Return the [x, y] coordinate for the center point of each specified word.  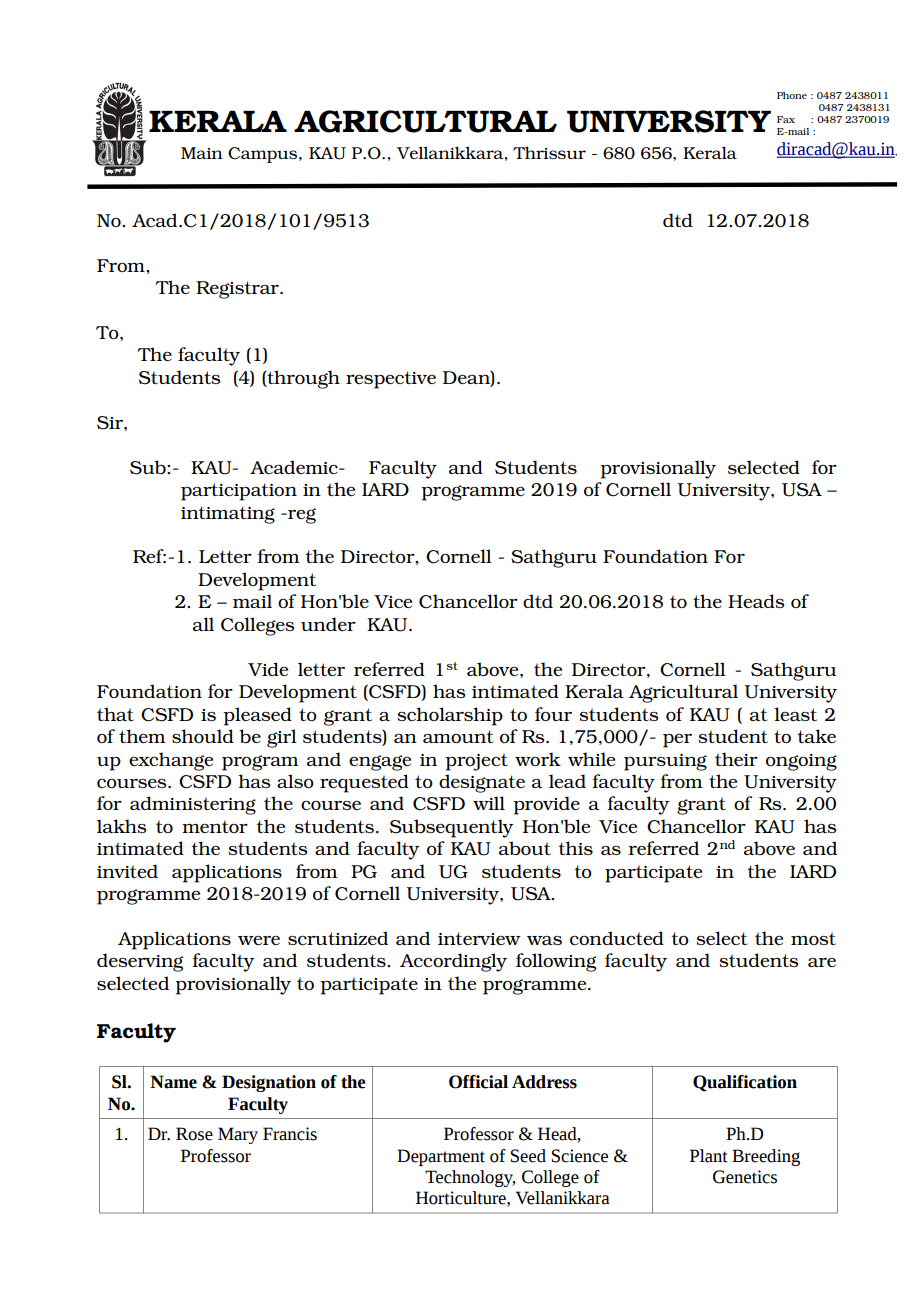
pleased [257, 716]
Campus [264, 155]
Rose [194, 1134]
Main [202, 153]
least [795, 714]
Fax [786, 119]
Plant [709, 1156]
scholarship [450, 716]
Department [441, 1157]
